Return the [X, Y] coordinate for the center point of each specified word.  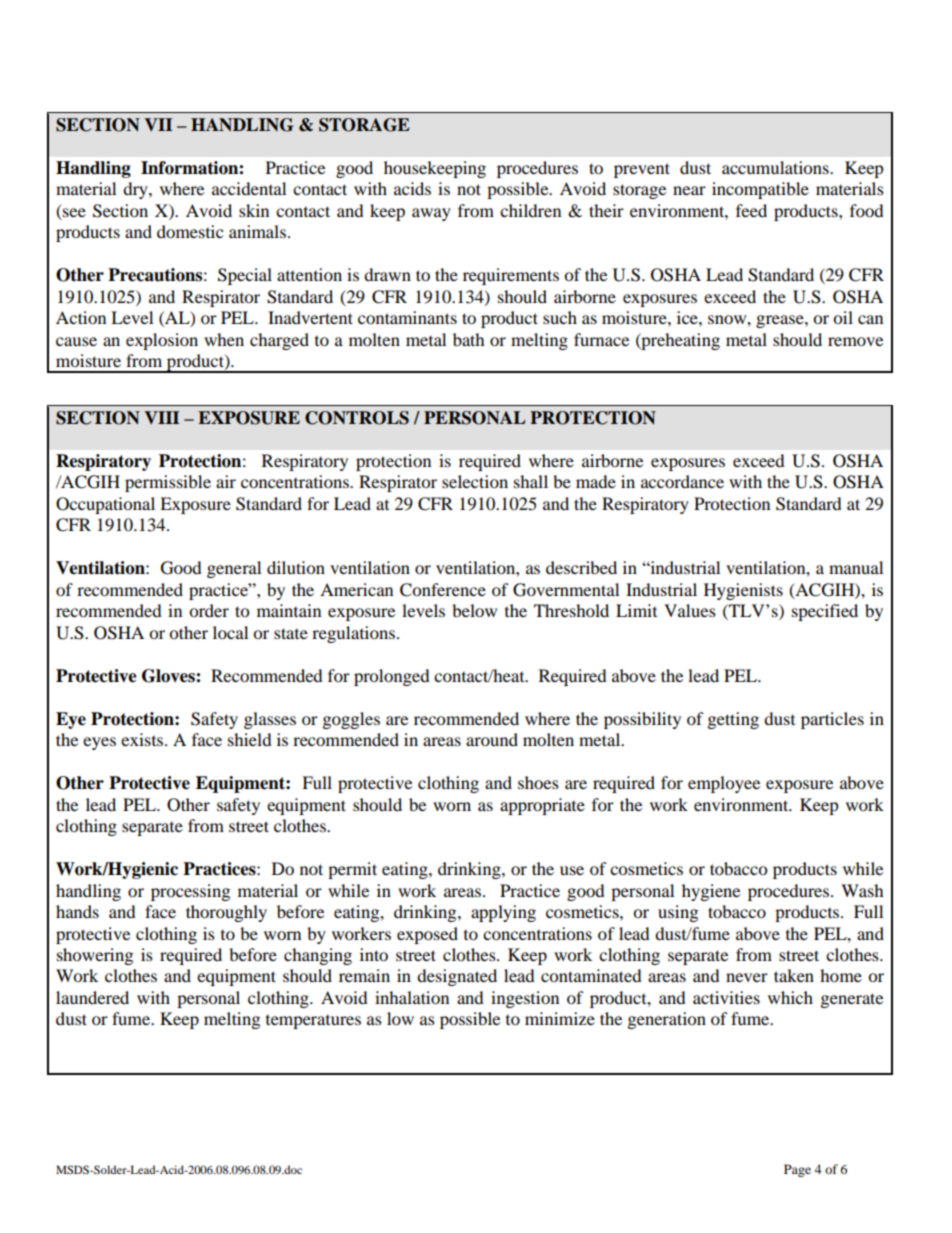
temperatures [313, 1022]
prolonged [392, 677]
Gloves [169, 676]
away [431, 214]
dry [136, 190]
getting [733, 720]
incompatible [760, 190]
